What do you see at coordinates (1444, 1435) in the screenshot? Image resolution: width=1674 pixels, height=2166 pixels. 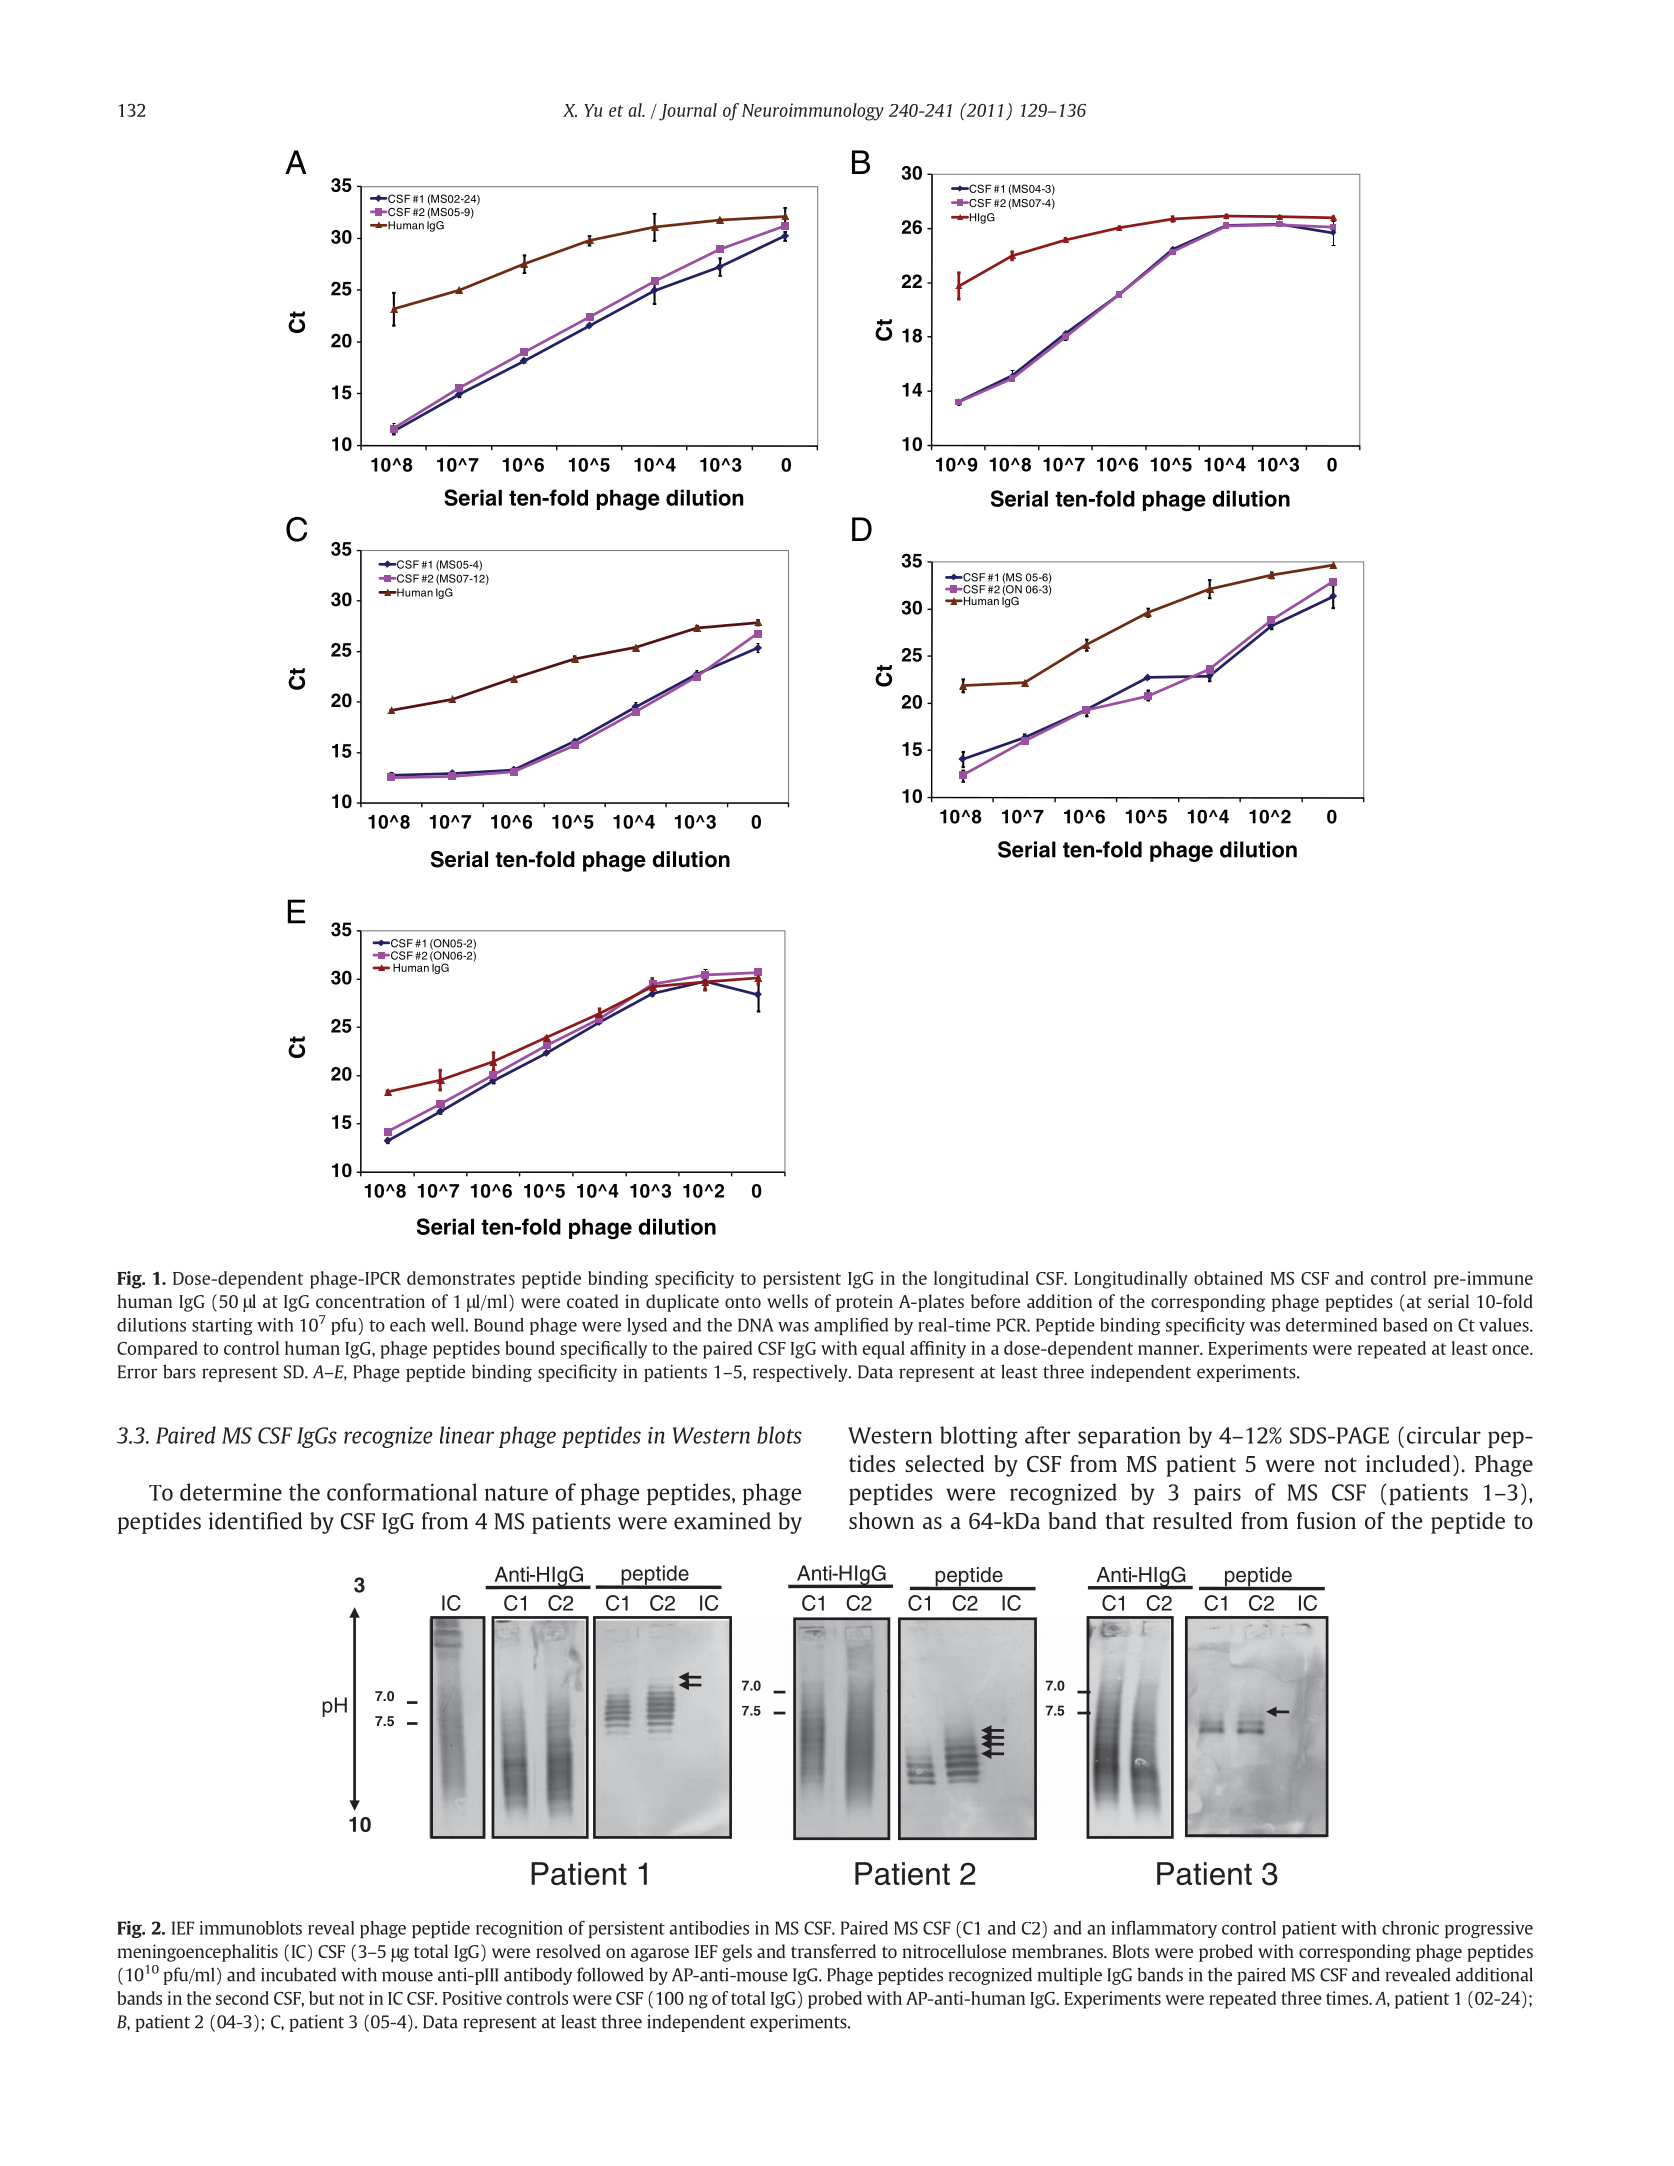 I see `circular` at bounding box center [1444, 1435].
